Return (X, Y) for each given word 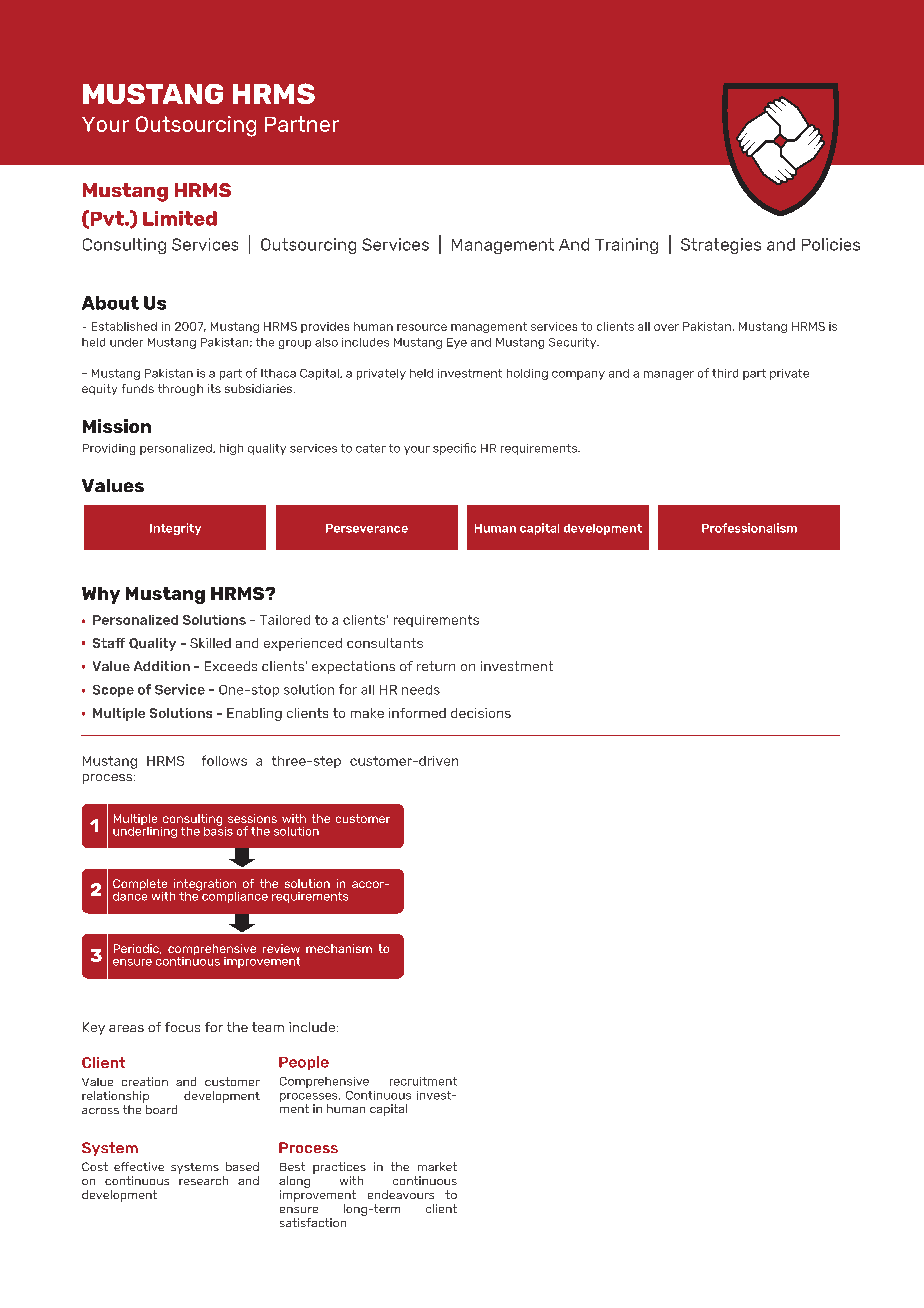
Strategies (721, 246)
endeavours (401, 1194)
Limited (180, 218)
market (437, 1166)
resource (422, 327)
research (203, 1180)
